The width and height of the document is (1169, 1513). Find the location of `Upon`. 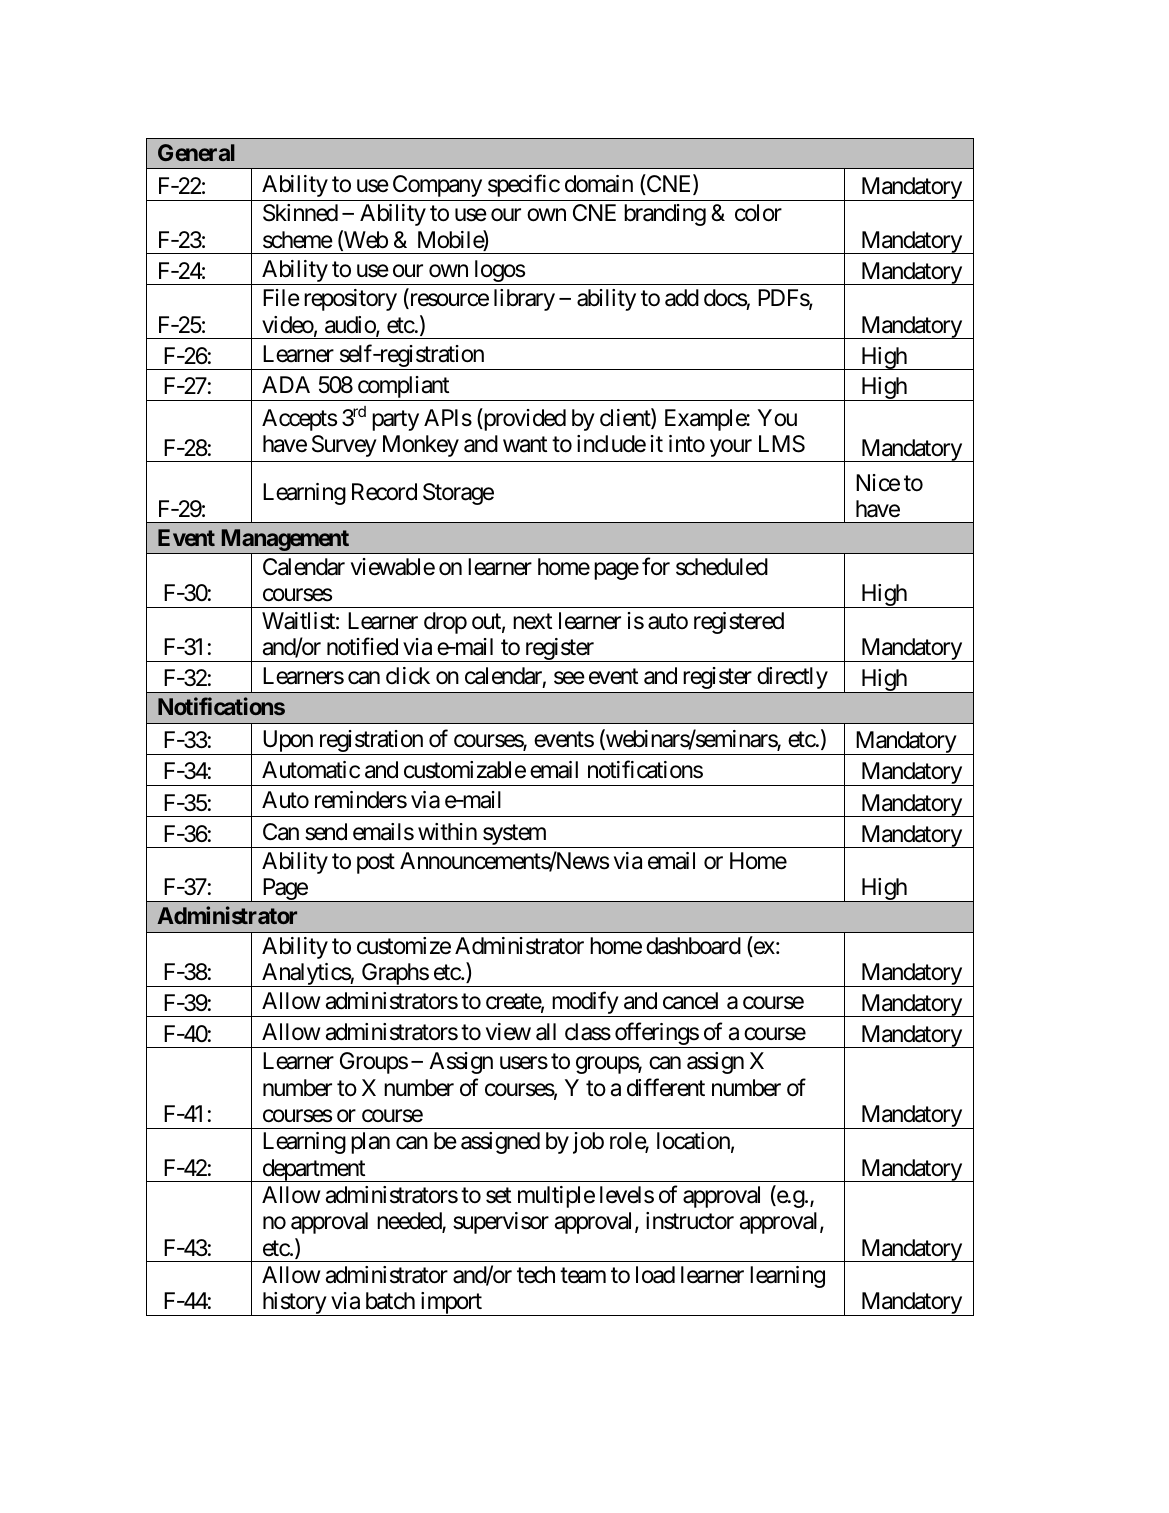

Upon is located at coordinates (287, 742).
